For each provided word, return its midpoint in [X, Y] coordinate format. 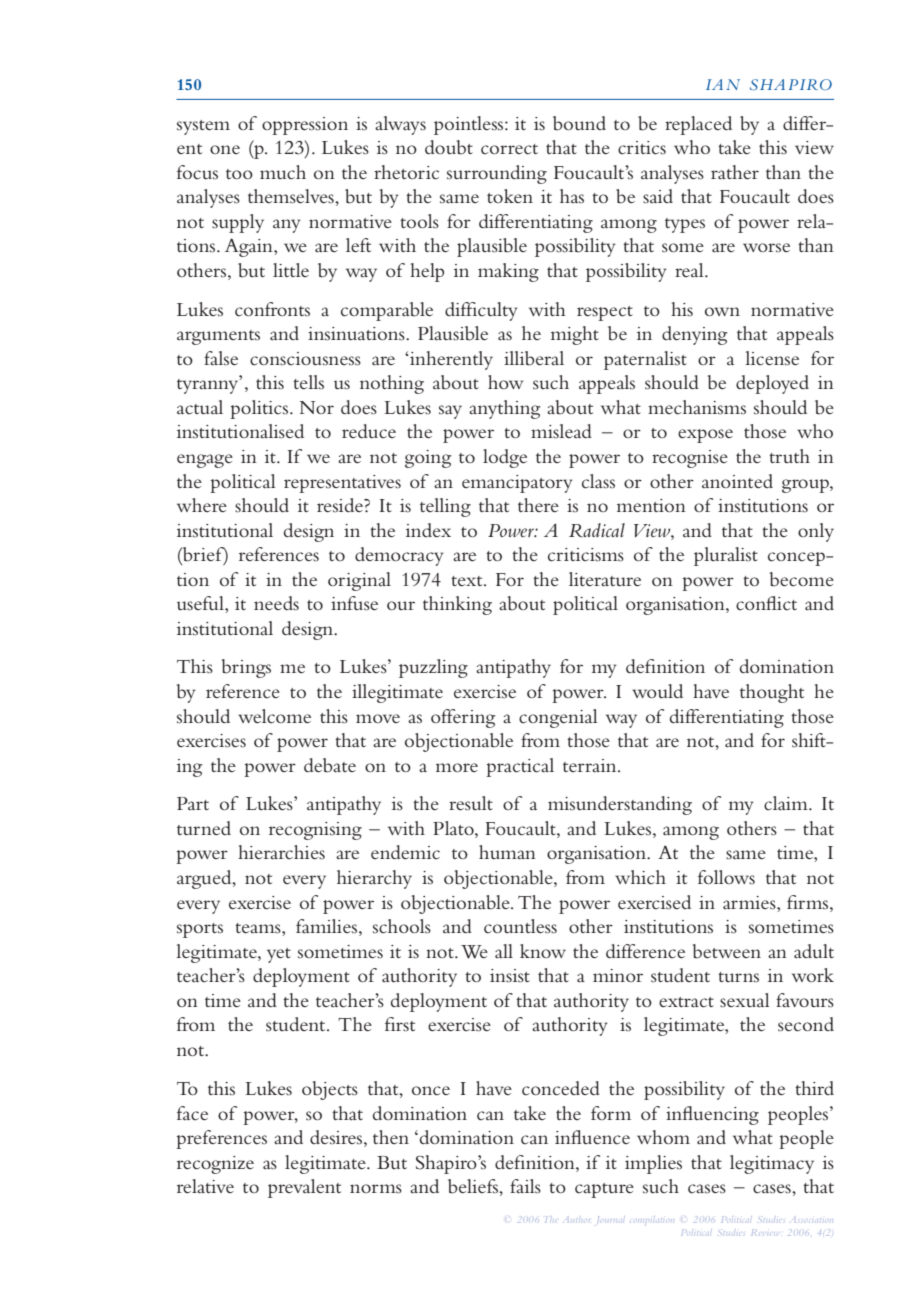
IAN [723, 84]
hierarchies [281, 852]
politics [260, 409]
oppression [305, 126]
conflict [766, 603]
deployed [772, 384]
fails [525, 1186]
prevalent [304, 1188]
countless [520, 926]
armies [750, 903]
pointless [470, 125]
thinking [457, 605]
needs [276, 603]
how [505, 382]
